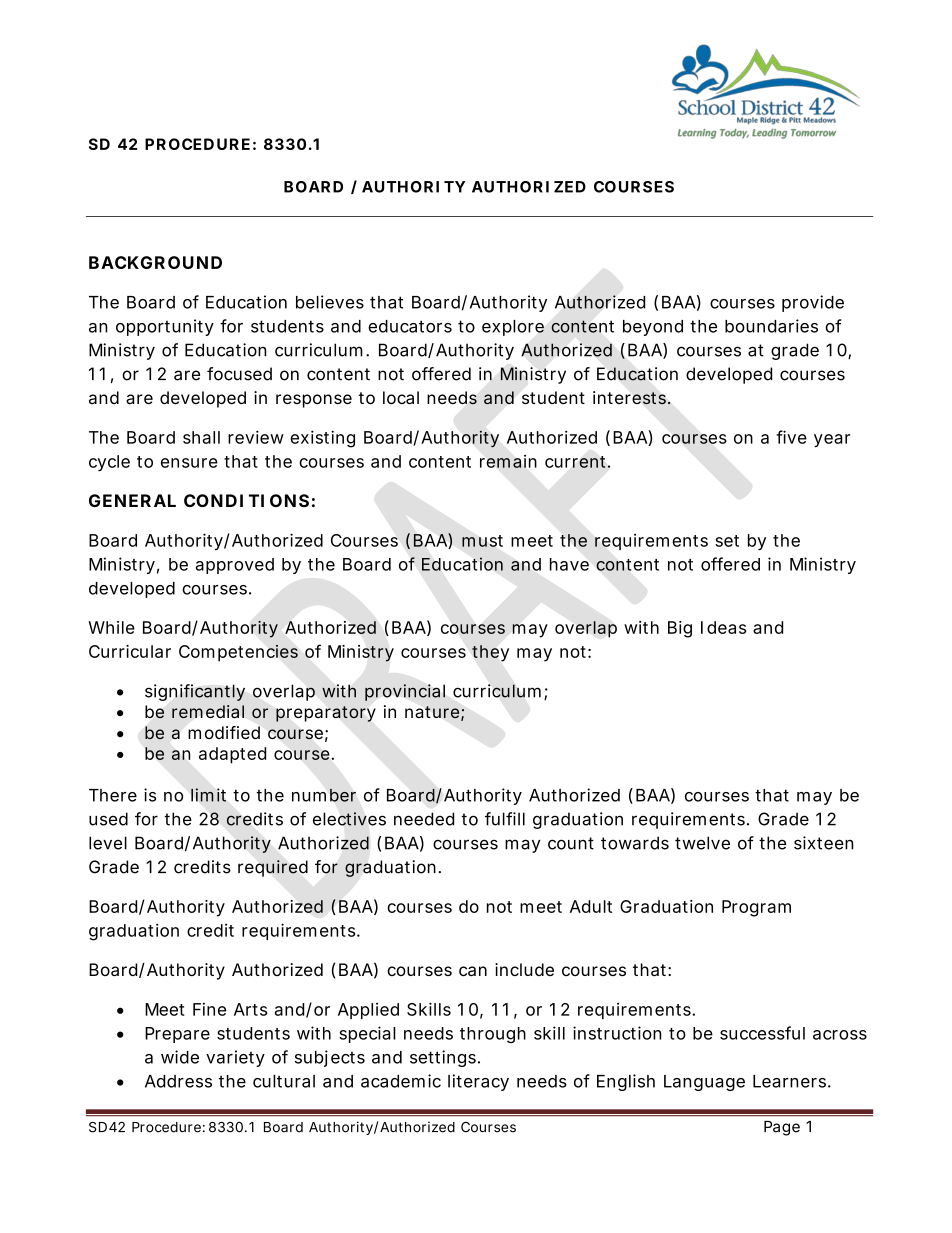 The width and height of the screenshot is (952, 1233). Describe the element at coordinates (513, 328) in the screenshot. I see `explore` at that location.
